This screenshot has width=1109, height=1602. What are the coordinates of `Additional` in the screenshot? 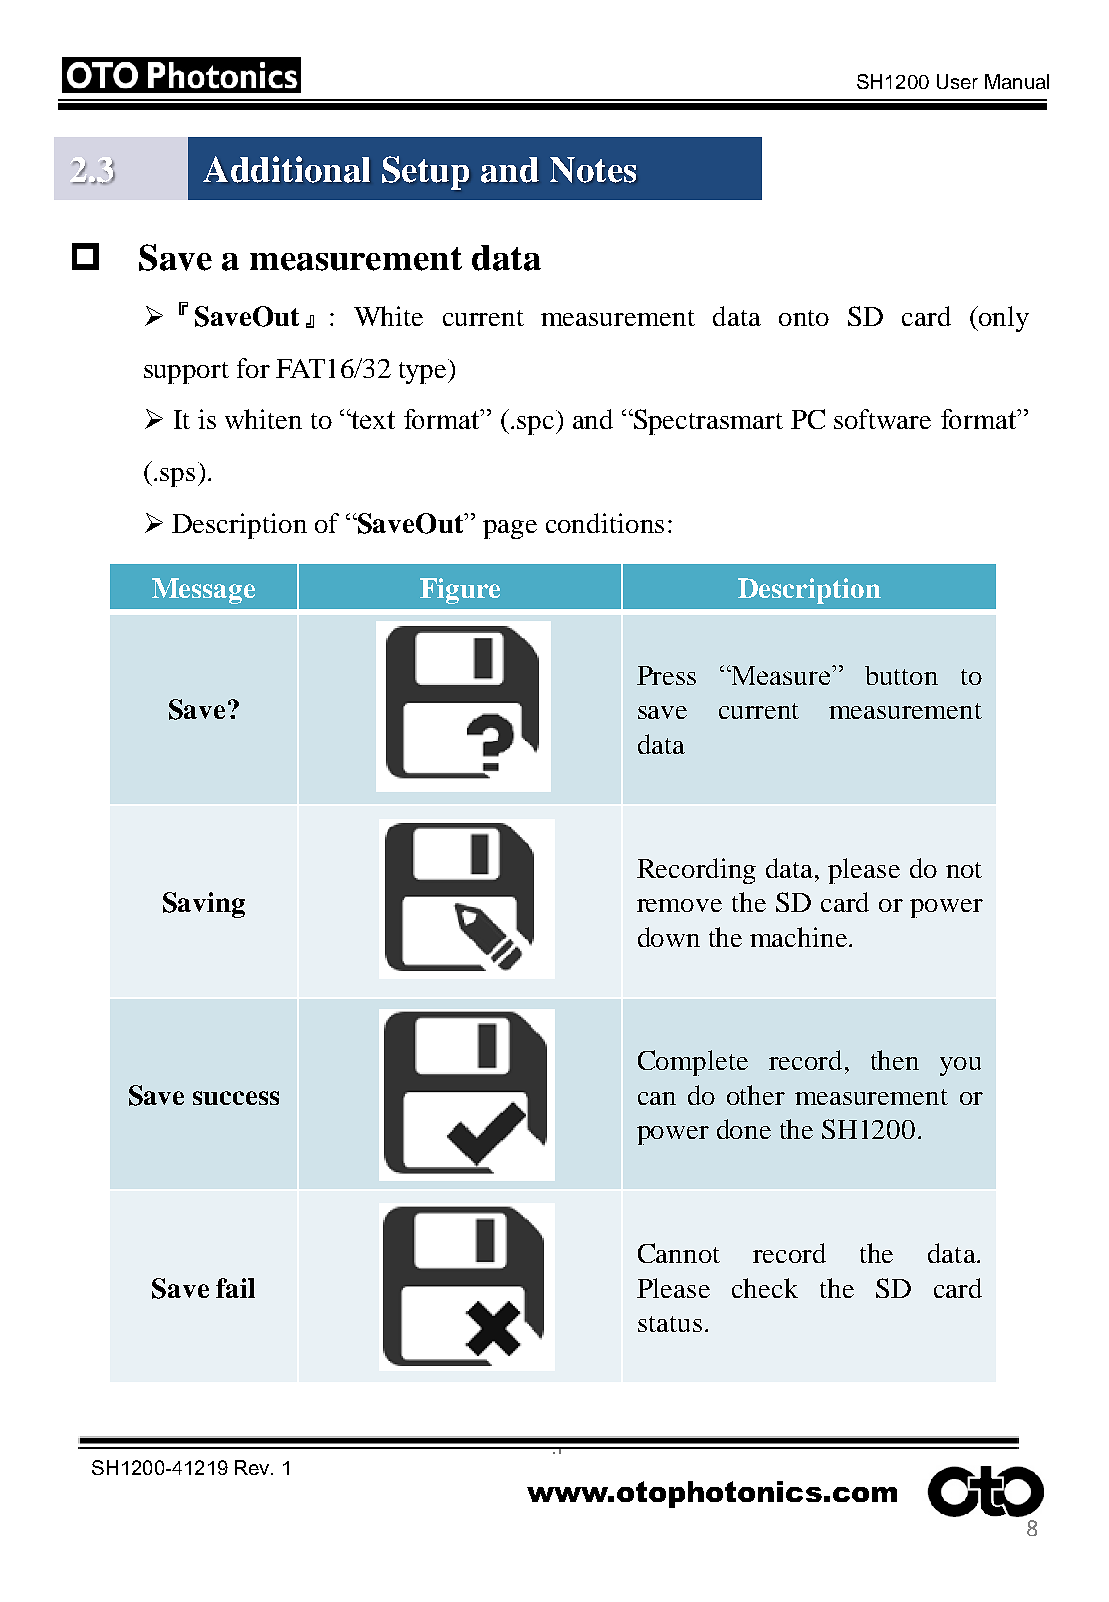 It's located at (286, 169).
